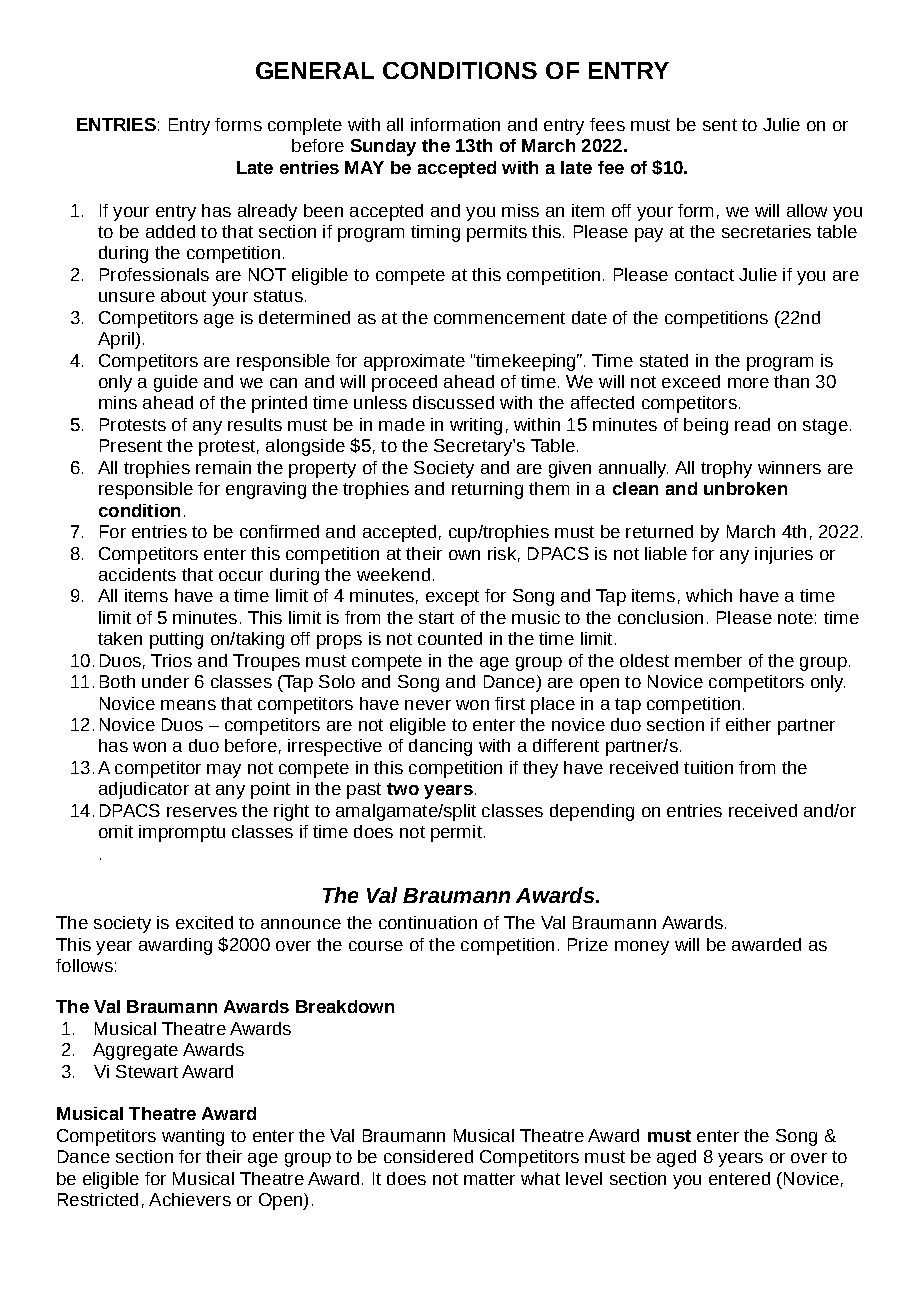 This image has width=924, height=1308. I want to click on tuition, so click(708, 767).
